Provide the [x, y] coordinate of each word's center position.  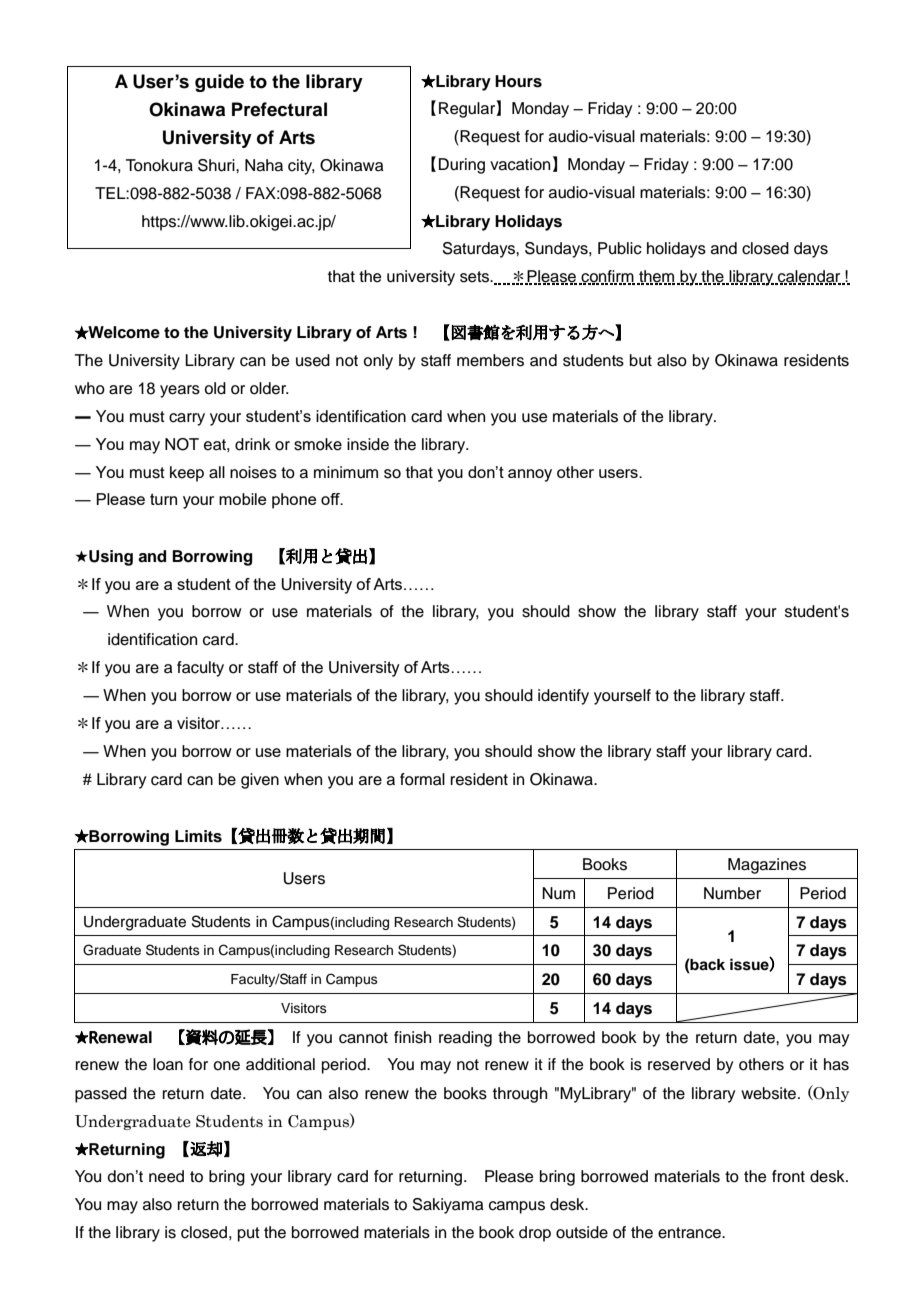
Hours [518, 81]
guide [219, 83]
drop [535, 1234]
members [490, 360]
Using [111, 558]
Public [620, 248]
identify [563, 697]
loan [168, 1064]
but [641, 360]
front [788, 1176]
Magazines [767, 866]
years [180, 391]
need [166, 1176]
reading [465, 1039]
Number [732, 893]
